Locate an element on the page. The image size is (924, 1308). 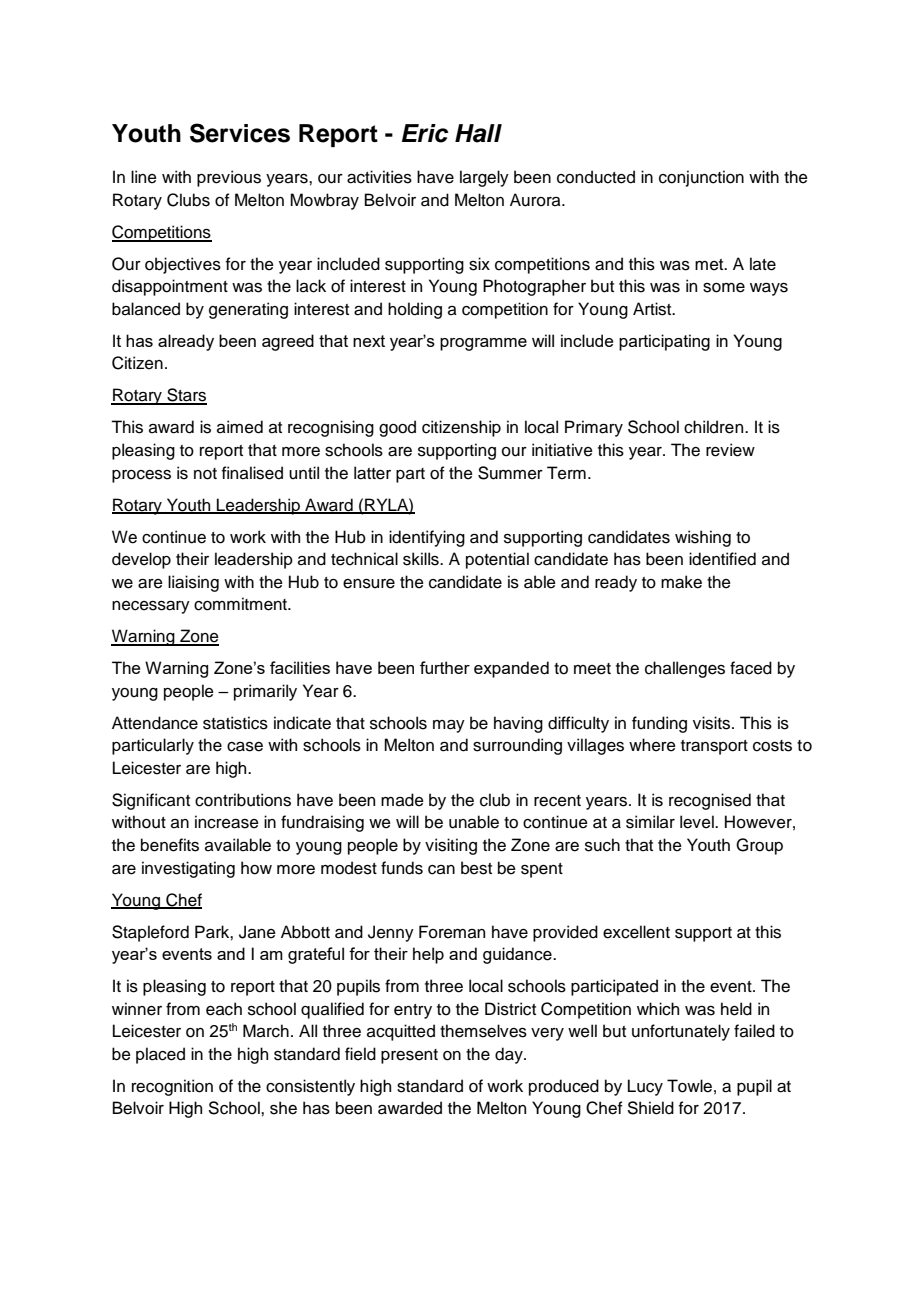
conjunction is located at coordinates (701, 178).
